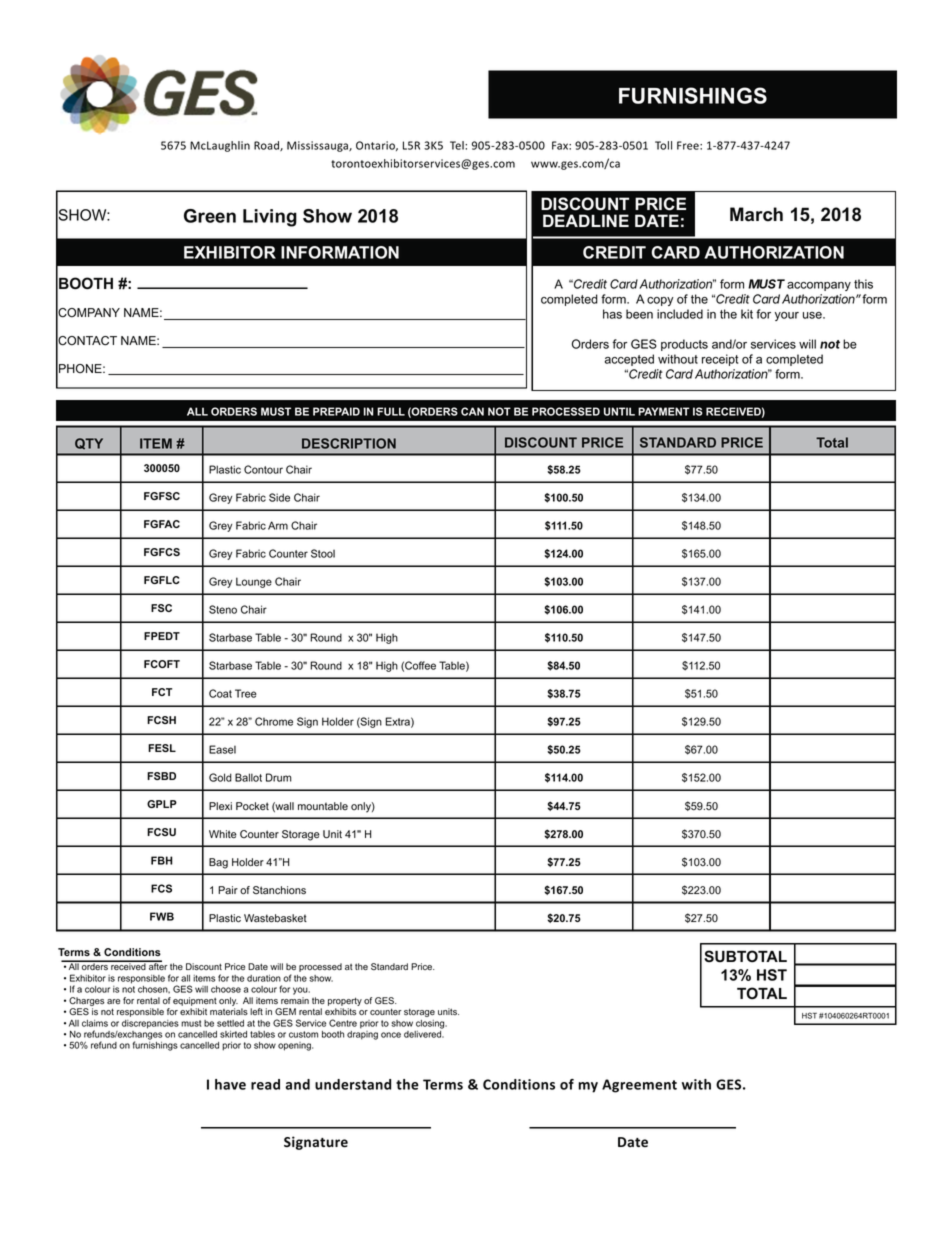  What do you see at coordinates (230, 637) in the page?
I see `Starbase` at bounding box center [230, 637].
